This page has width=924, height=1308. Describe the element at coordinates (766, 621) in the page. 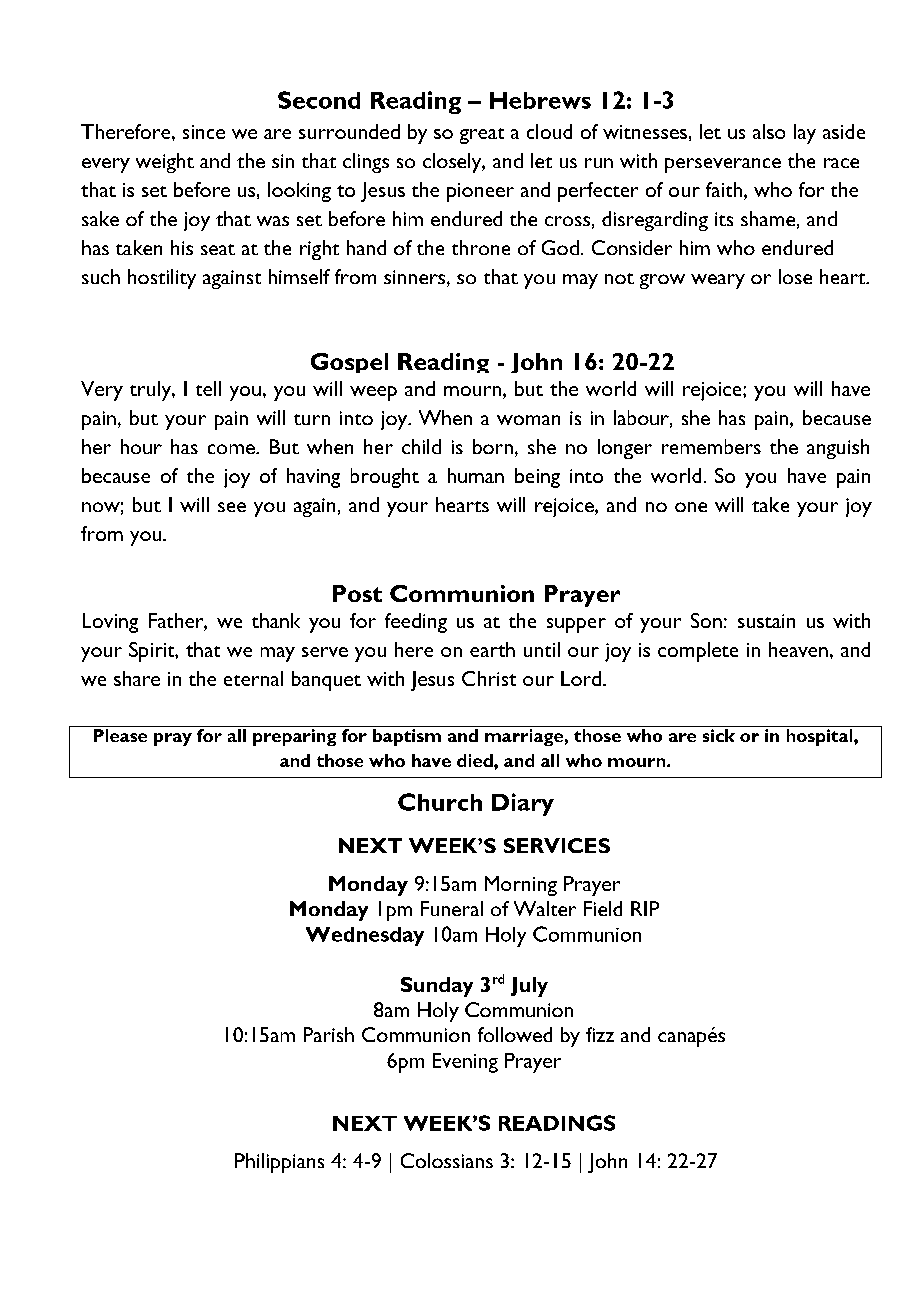

I see `sustain` at that location.
